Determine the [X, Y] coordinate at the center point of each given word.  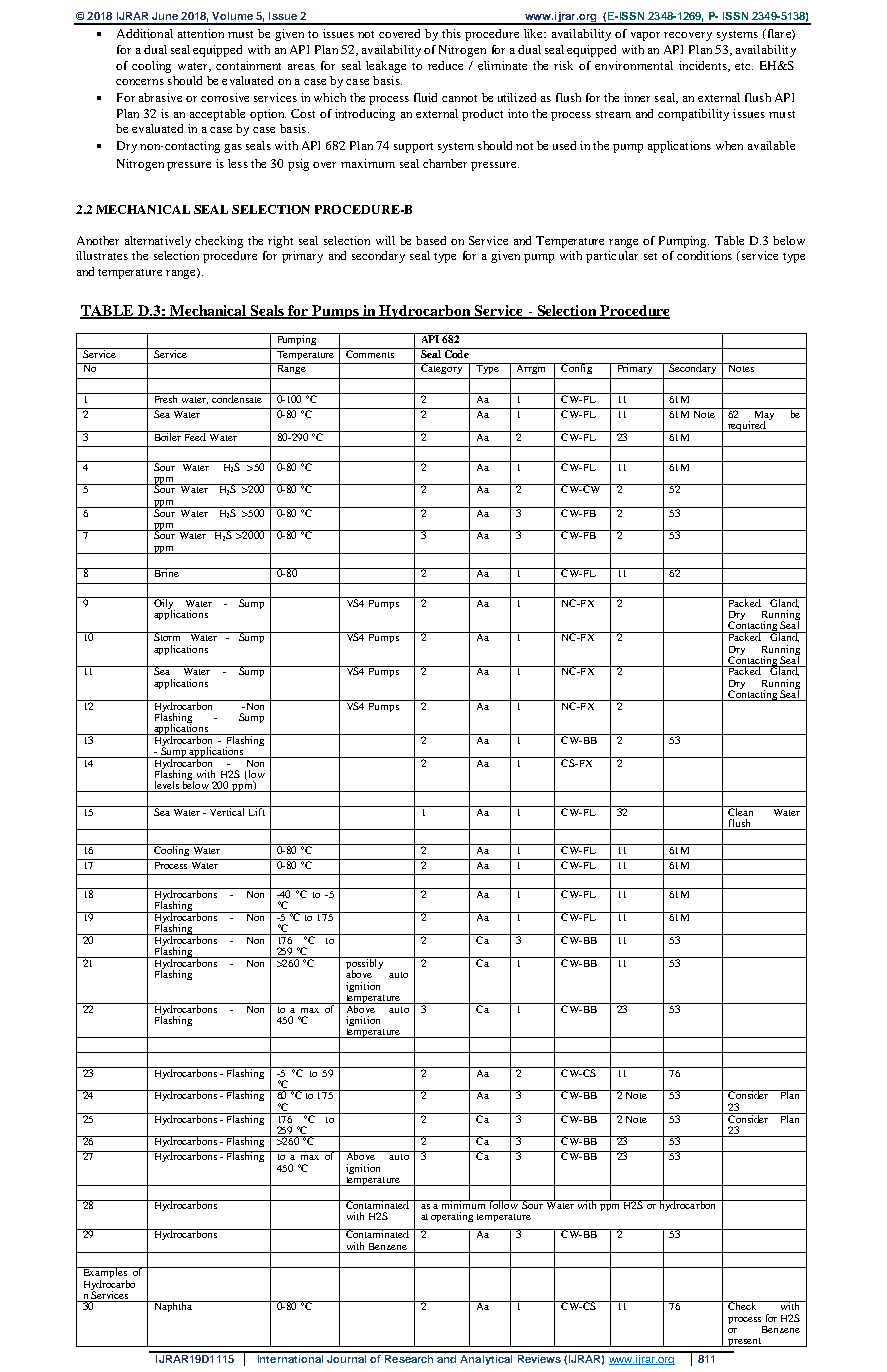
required [747, 426]
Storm [168, 636]
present [744, 1342]
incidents [704, 66]
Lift [256, 811]
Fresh [166, 398]
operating [452, 1217]
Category [442, 368]
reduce [445, 65]
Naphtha [172, 1306]
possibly [365, 964]
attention [201, 33]
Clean [741, 811]
